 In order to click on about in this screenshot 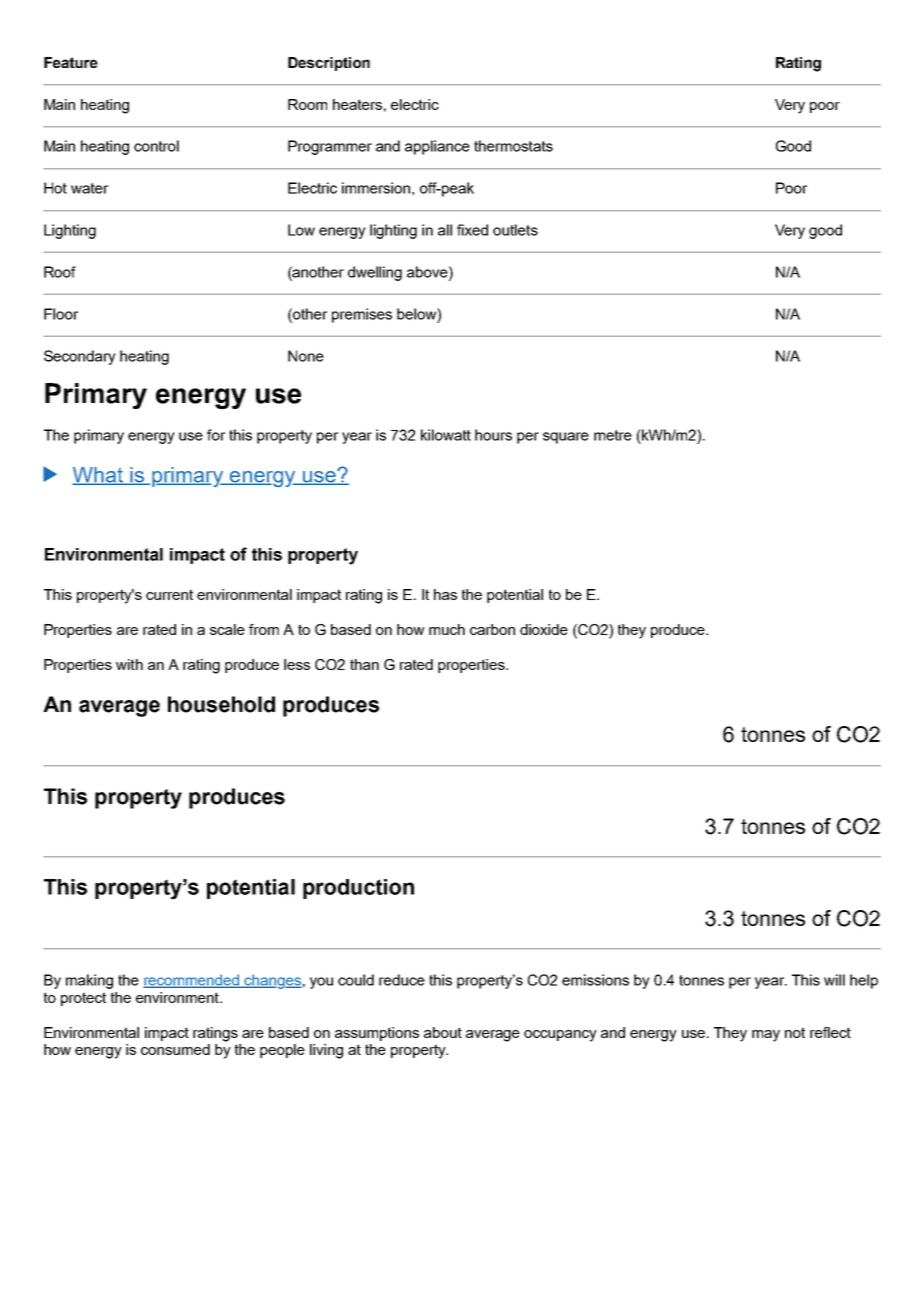, I will do `click(443, 1032)`.
